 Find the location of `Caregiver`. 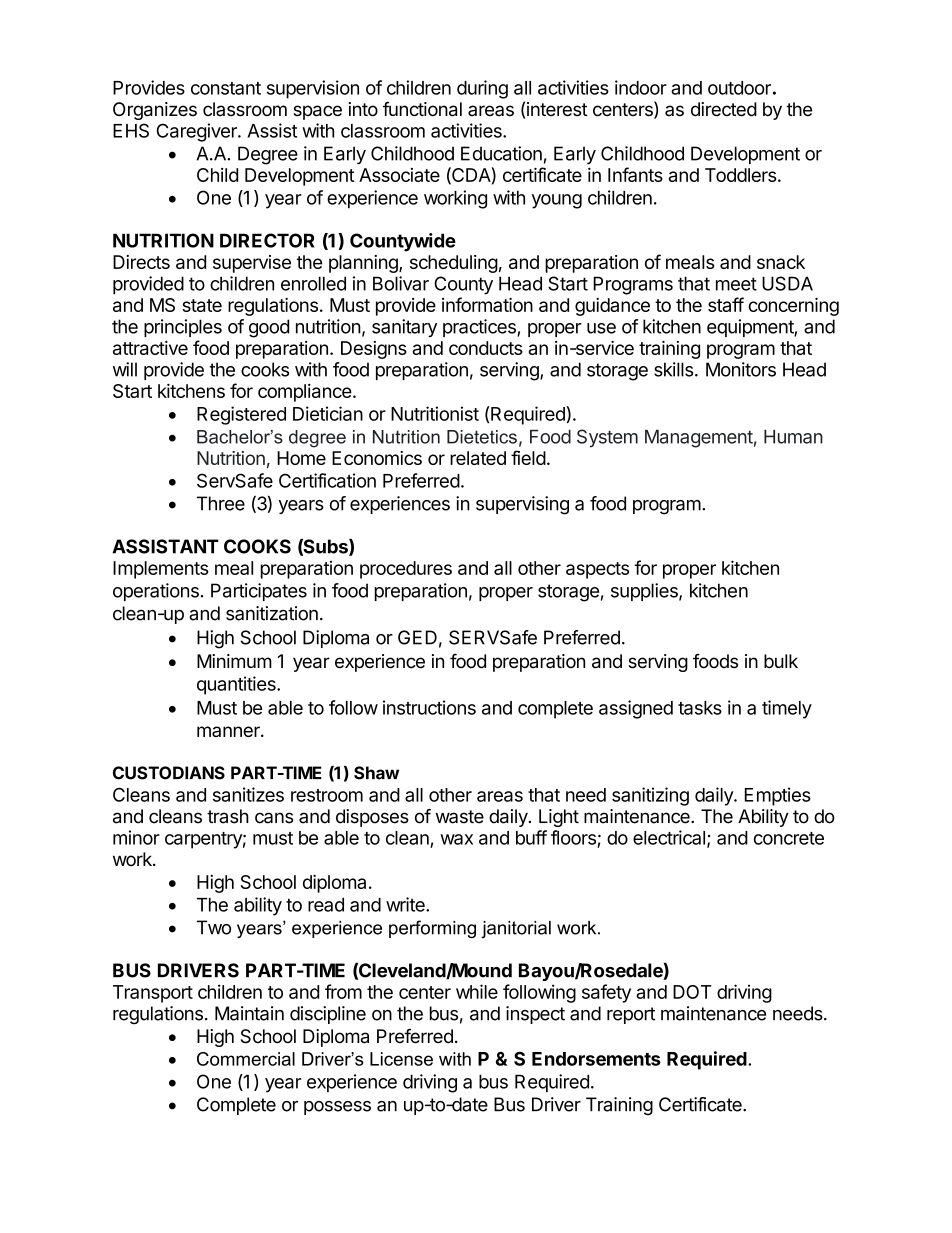

Caregiver is located at coordinates (198, 132).
